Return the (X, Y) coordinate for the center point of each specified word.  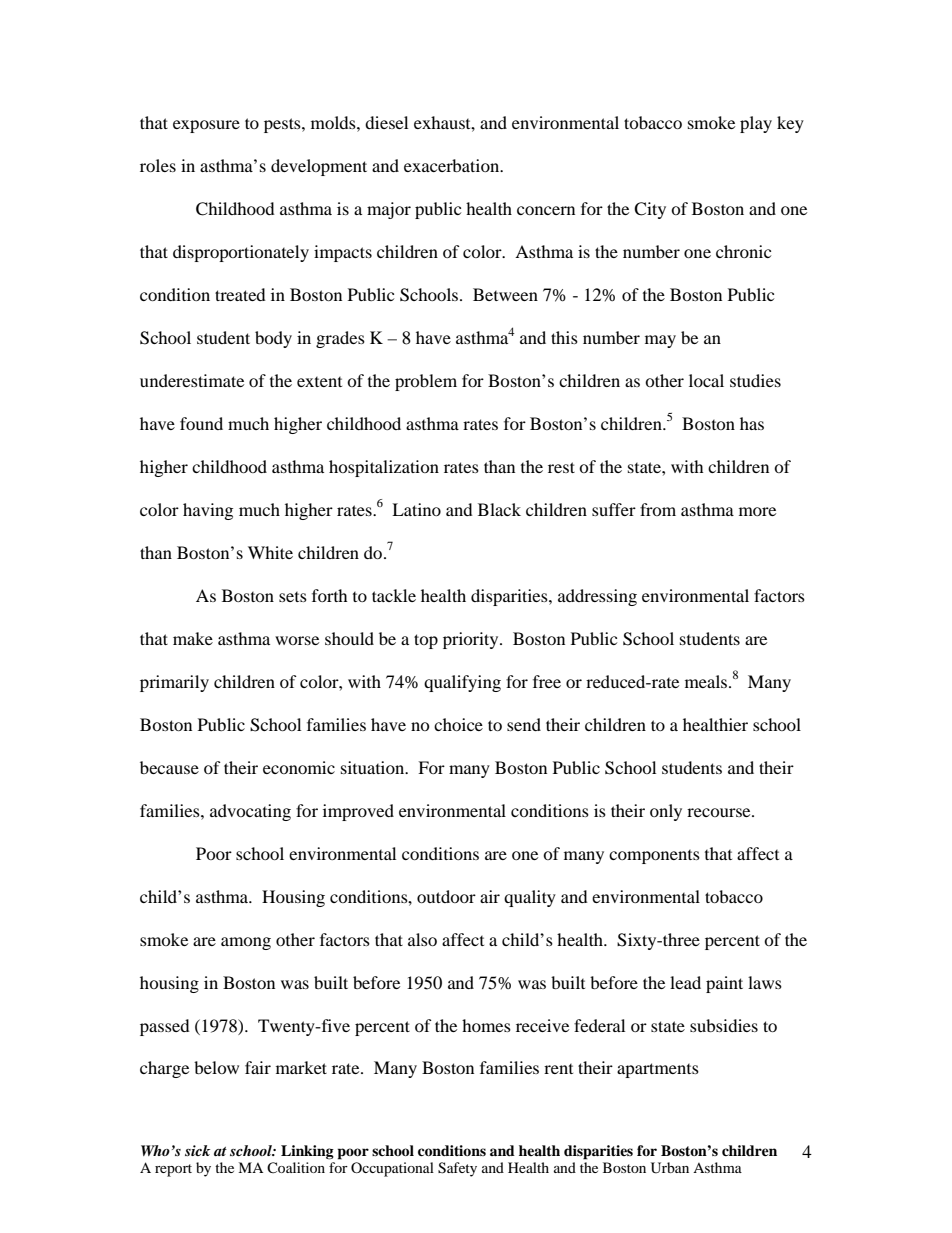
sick (197, 1150)
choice (458, 724)
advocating (250, 812)
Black (499, 509)
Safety (457, 1169)
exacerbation (453, 165)
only (666, 812)
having (208, 511)
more (757, 511)
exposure (206, 126)
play (756, 124)
